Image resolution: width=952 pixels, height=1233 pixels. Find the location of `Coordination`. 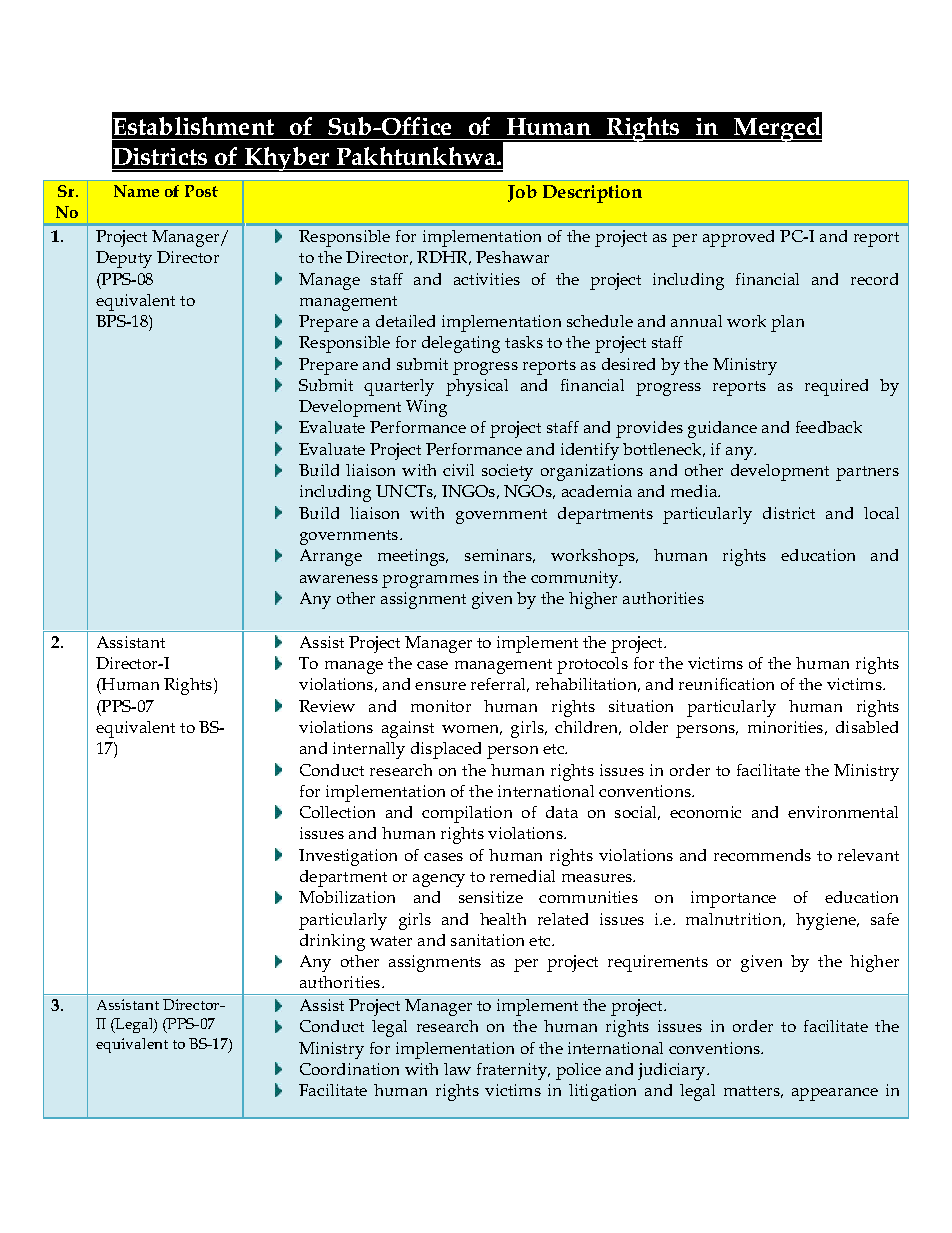

Coordination is located at coordinates (349, 1069).
